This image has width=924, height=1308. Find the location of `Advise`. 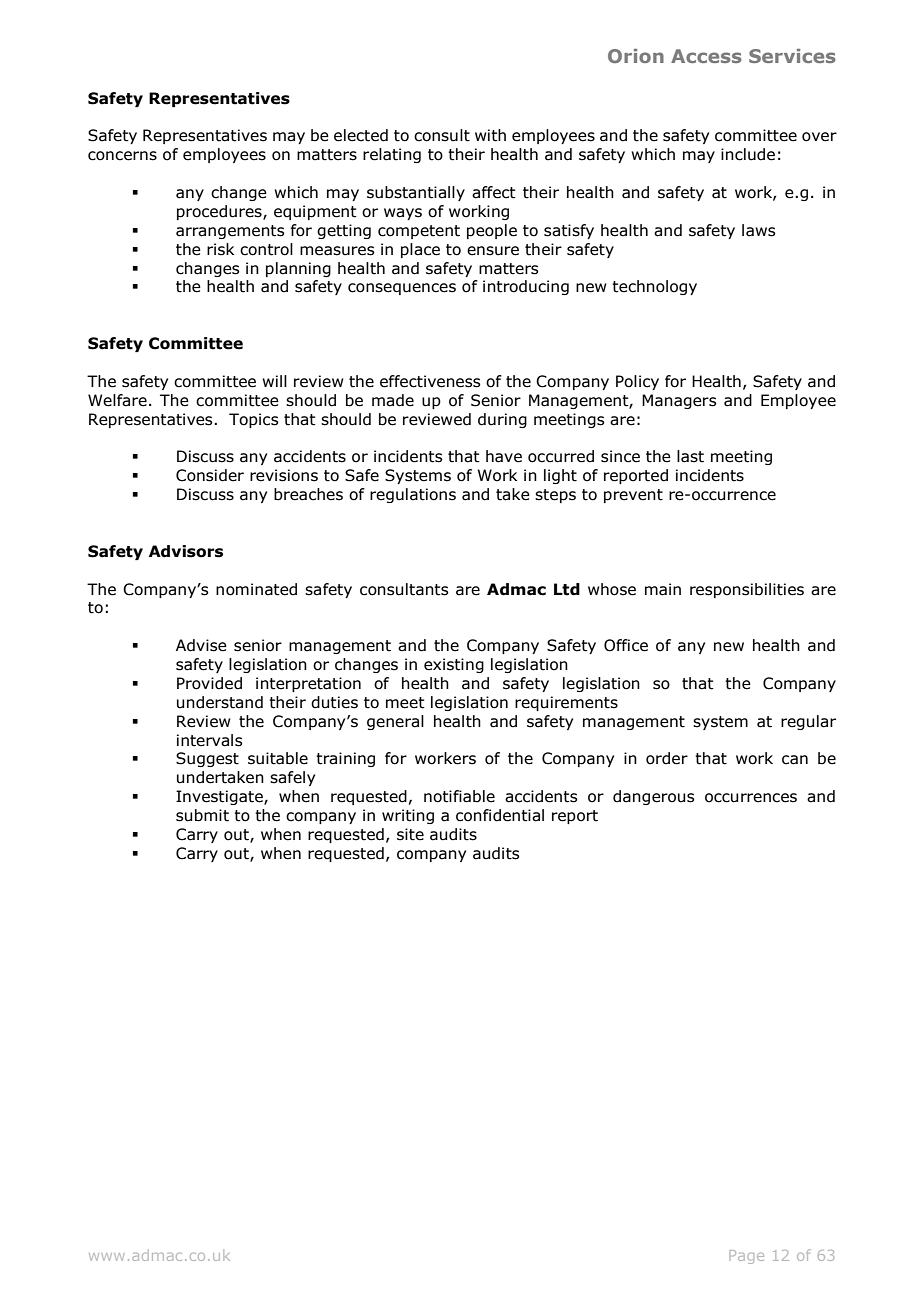

Advise is located at coordinates (201, 645).
